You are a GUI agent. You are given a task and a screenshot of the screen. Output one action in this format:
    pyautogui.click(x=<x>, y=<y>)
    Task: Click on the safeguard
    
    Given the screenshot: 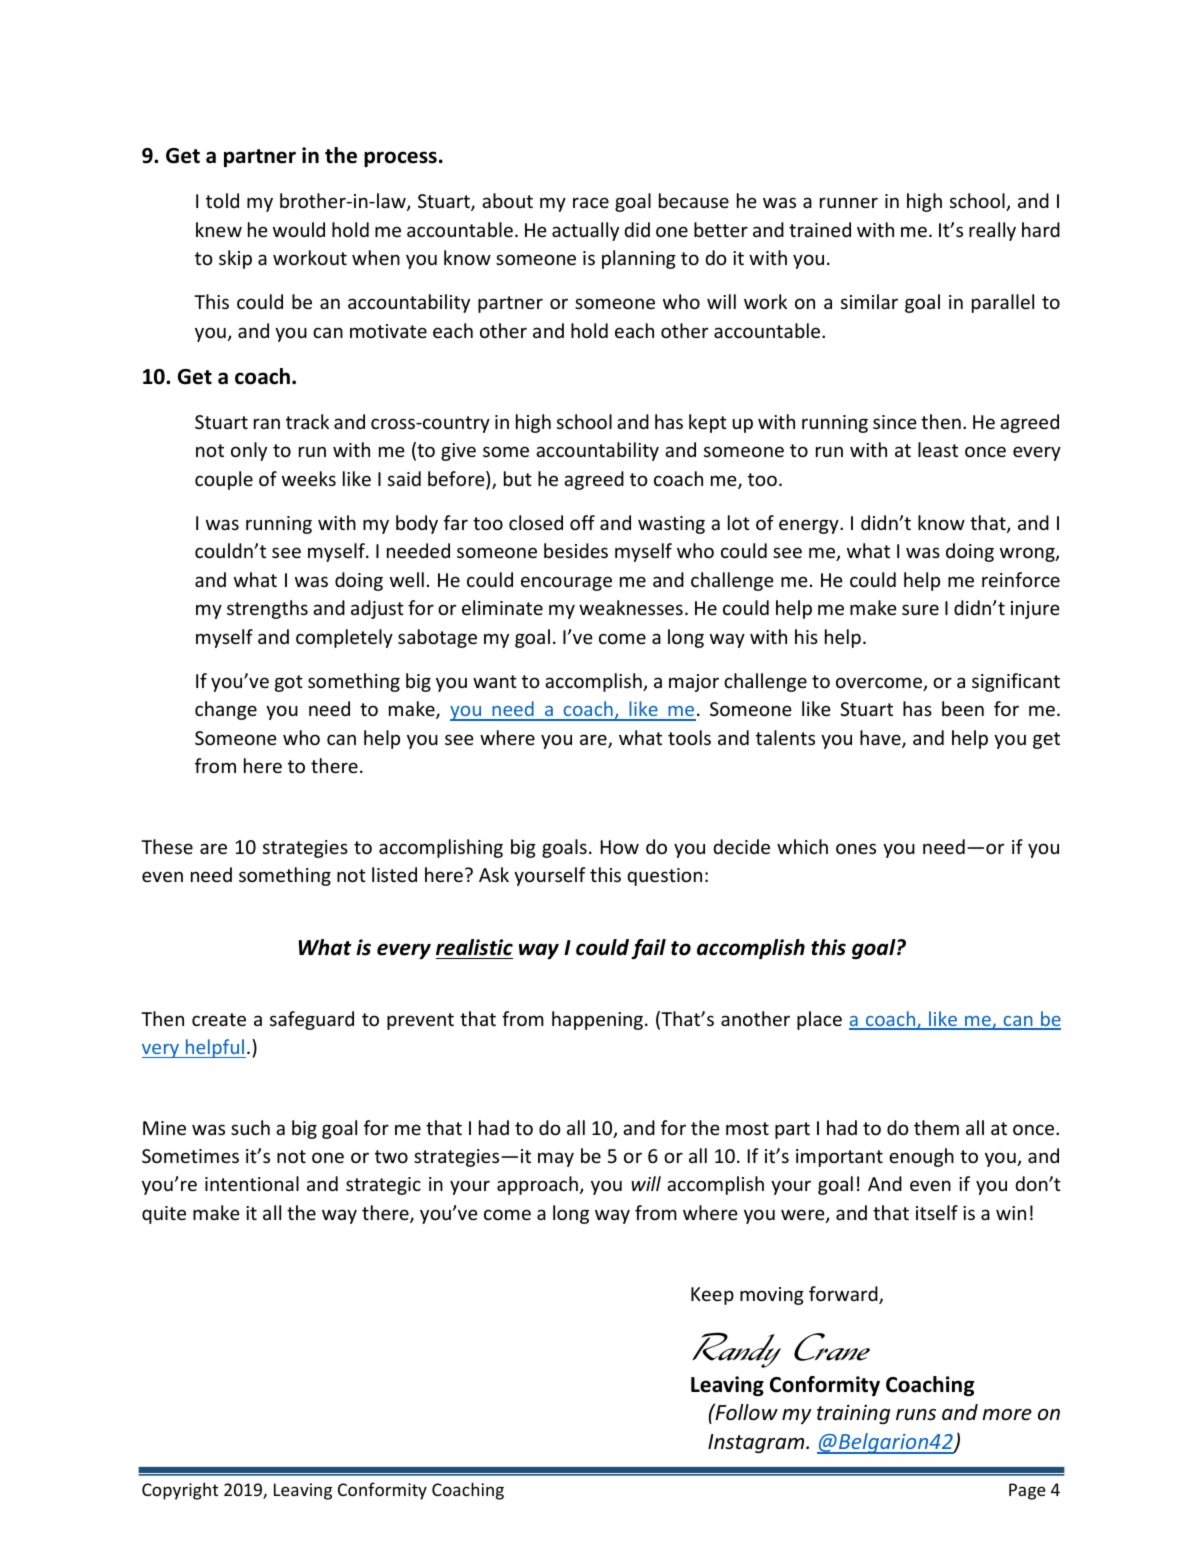 What is the action you would take?
    pyautogui.click(x=312, y=1020)
